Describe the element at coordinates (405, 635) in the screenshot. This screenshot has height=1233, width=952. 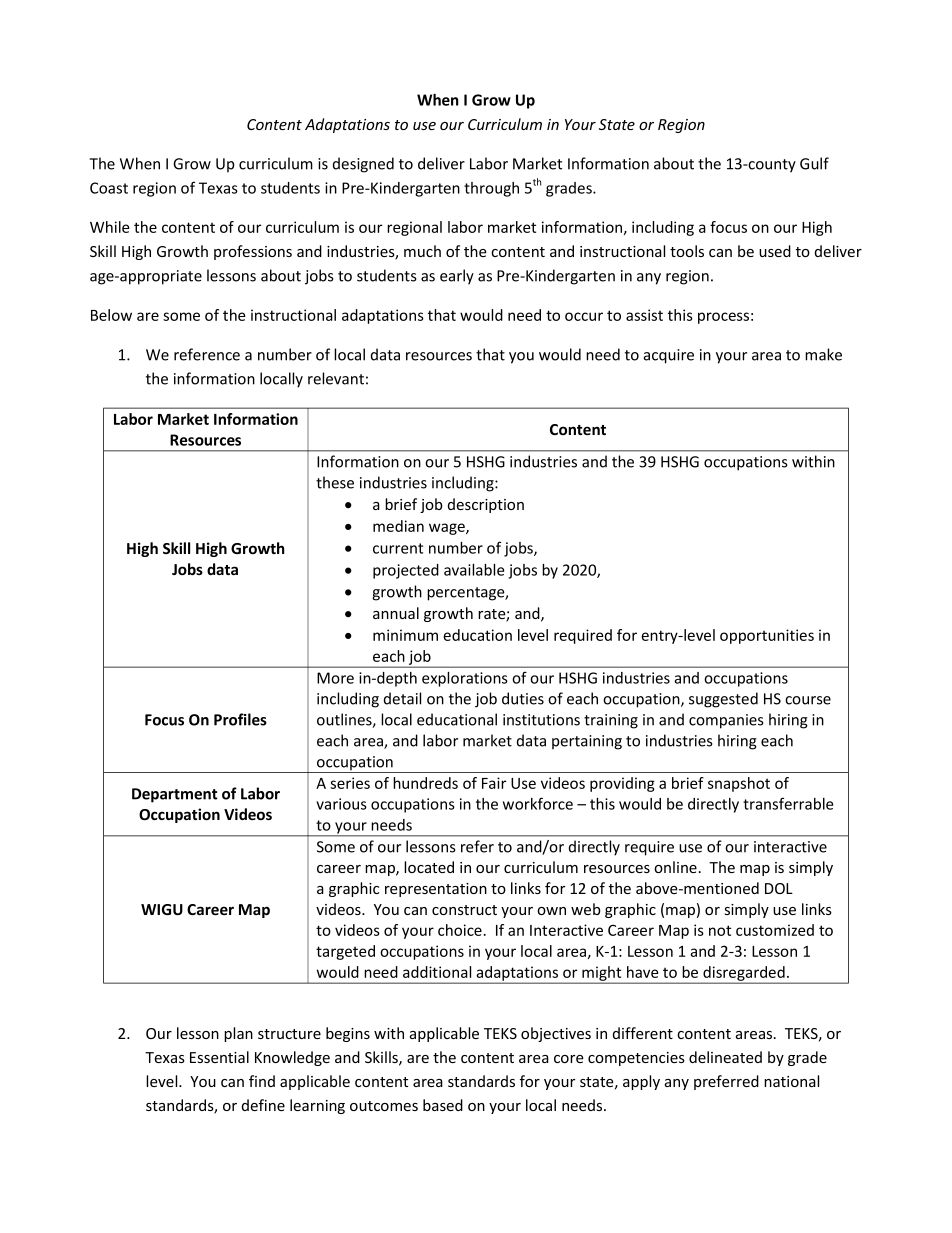
I see `minimum` at that location.
